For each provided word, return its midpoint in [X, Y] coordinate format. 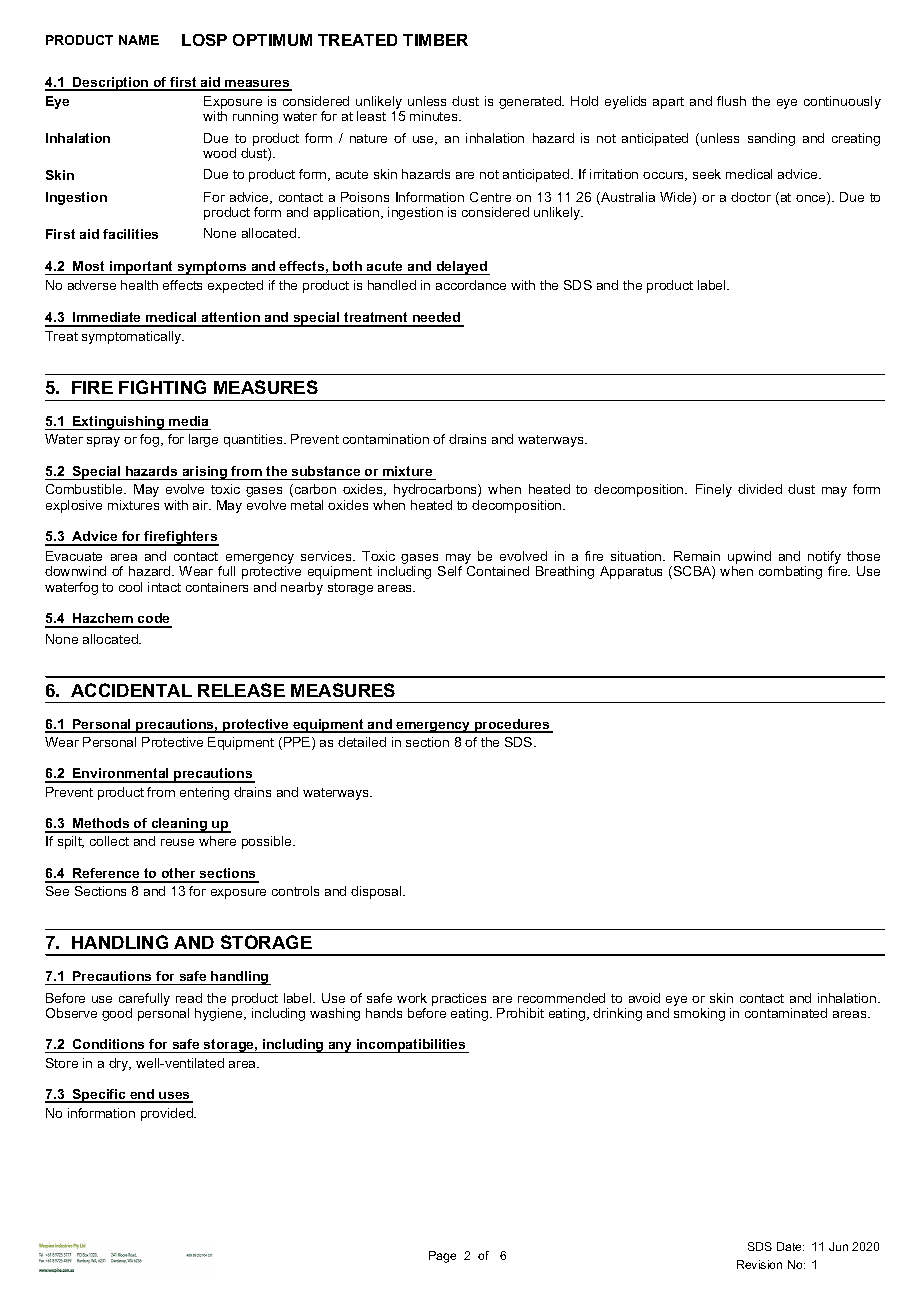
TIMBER [435, 40]
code [154, 620]
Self [450, 571]
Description [111, 84]
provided [168, 1114]
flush [731, 101]
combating [790, 572]
